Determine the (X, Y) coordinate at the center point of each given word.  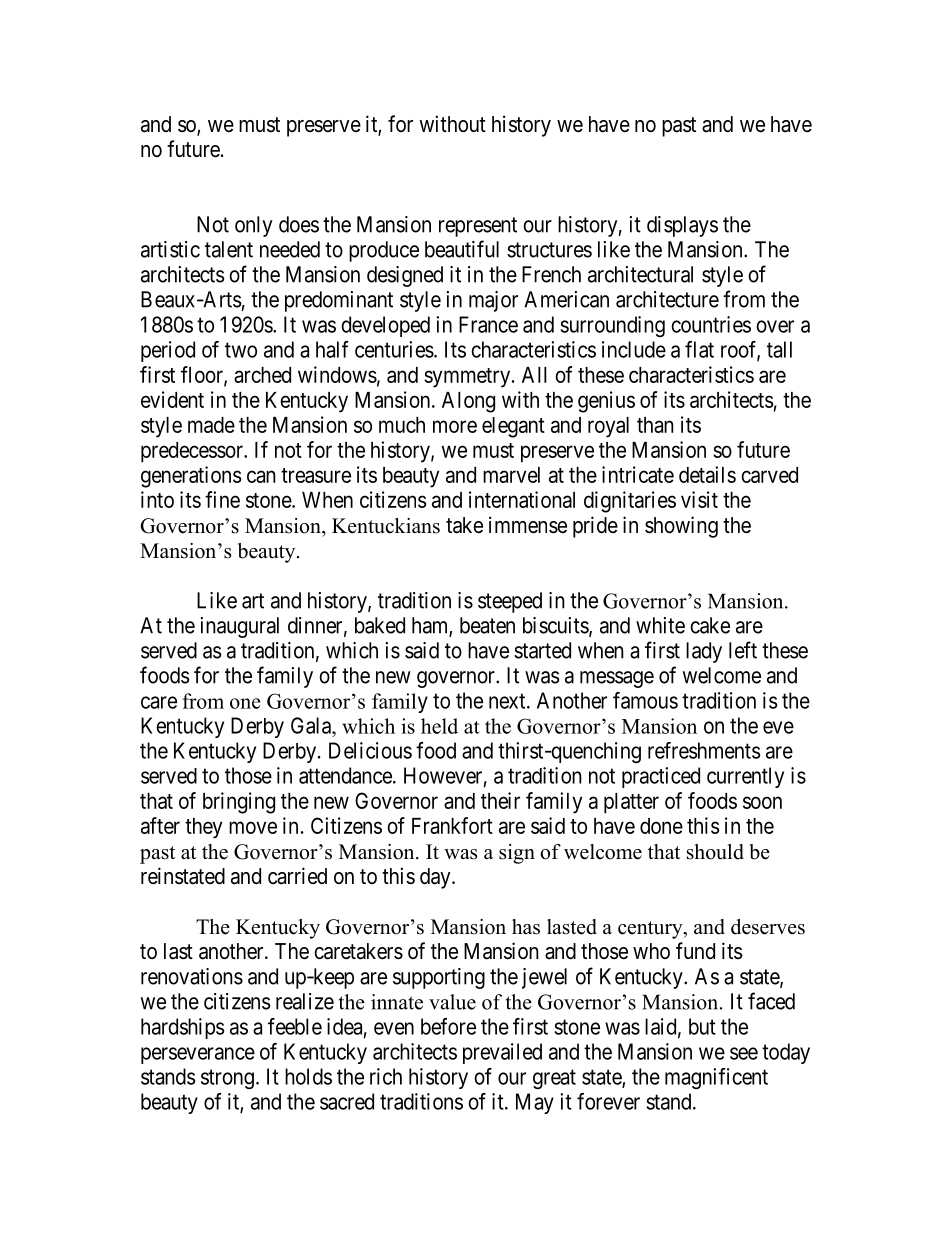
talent (229, 249)
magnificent (716, 1078)
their (500, 800)
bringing (239, 803)
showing (681, 527)
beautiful (462, 249)
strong (227, 1079)
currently (745, 777)
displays (682, 226)
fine (222, 499)
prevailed (502, 1053)
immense (528, 525)
